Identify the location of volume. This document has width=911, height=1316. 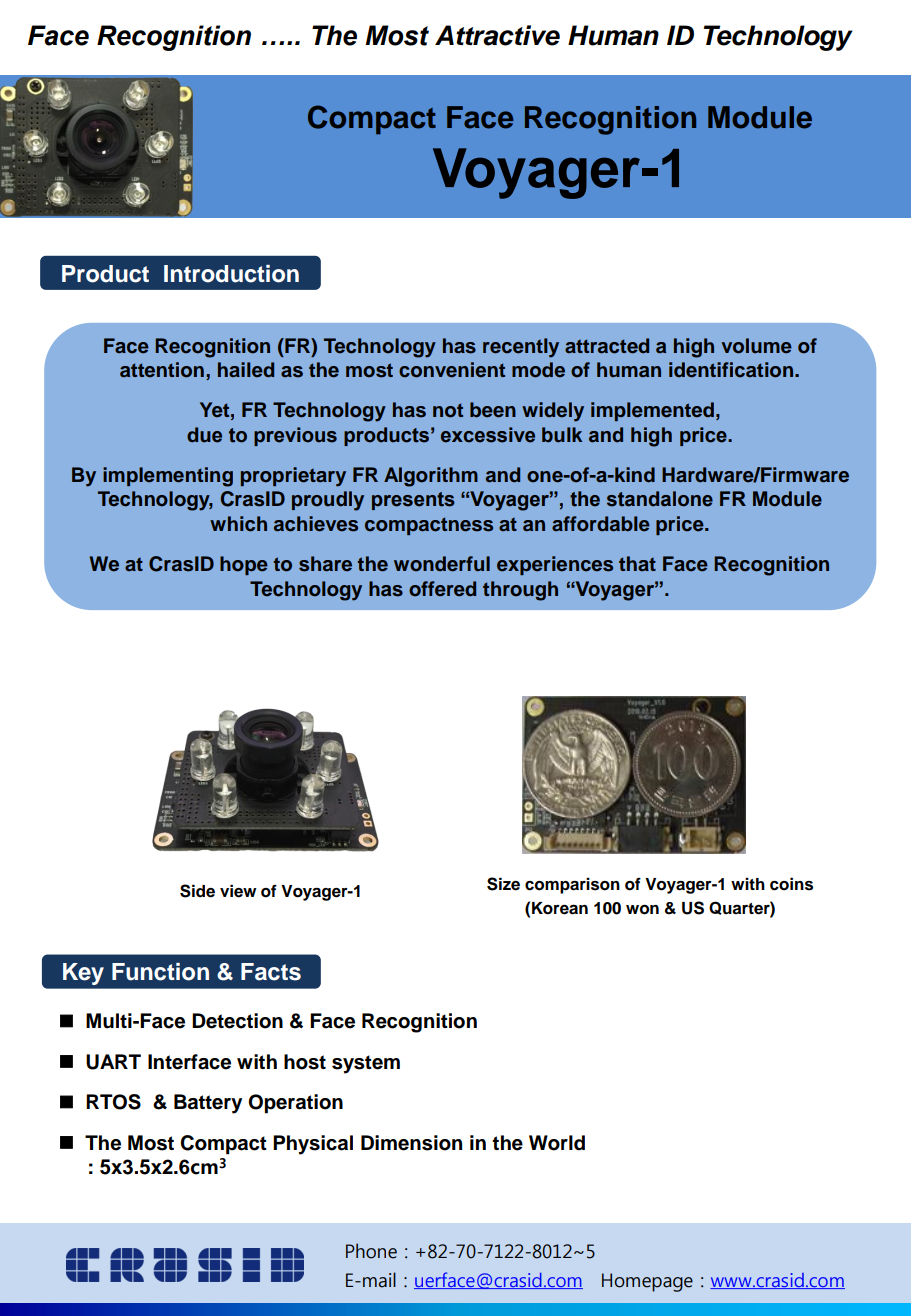
(756, 346).
